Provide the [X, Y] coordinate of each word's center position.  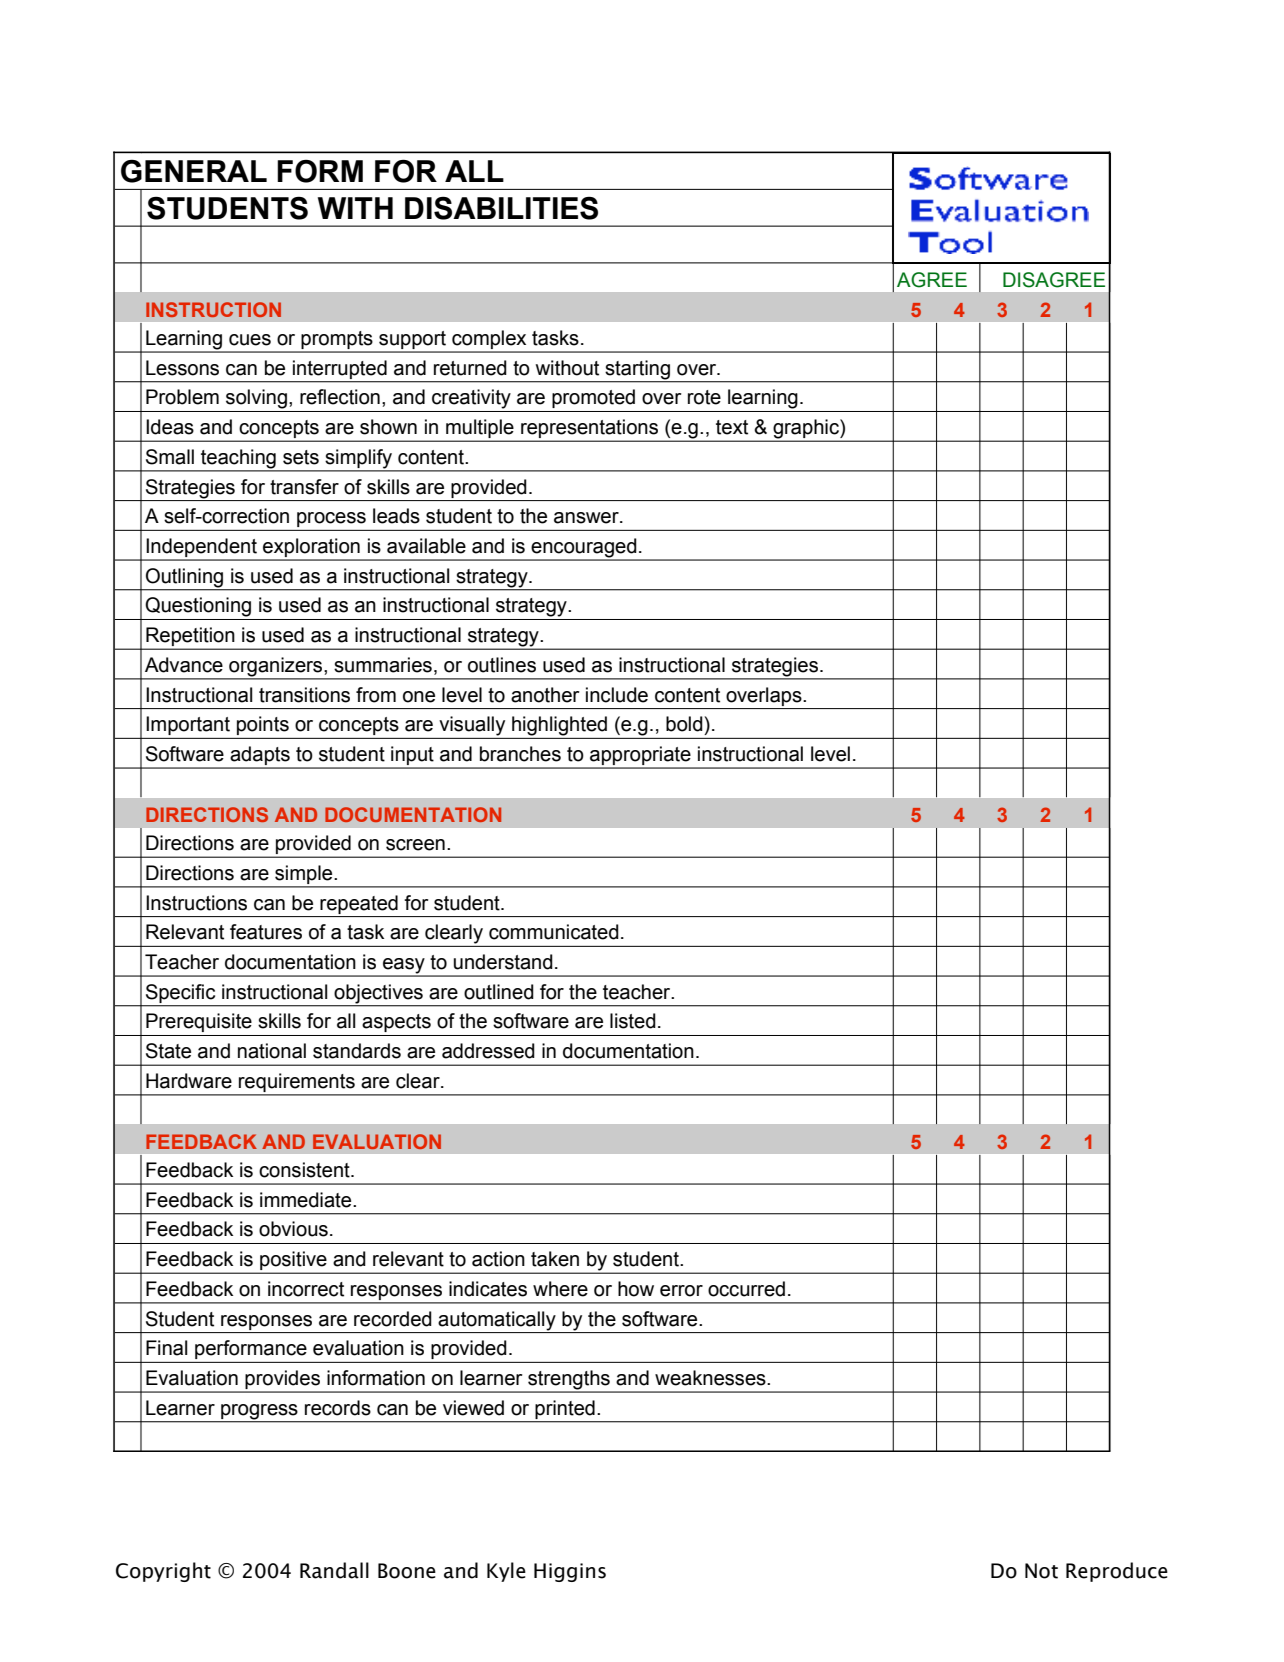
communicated [554, 932]
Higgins [570, 1572]
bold [684, 724]
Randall [334, 1570]
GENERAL [194, 171]
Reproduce [1117, 1572]
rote [704, 397]
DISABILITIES [501, 208]
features [266, 932]
